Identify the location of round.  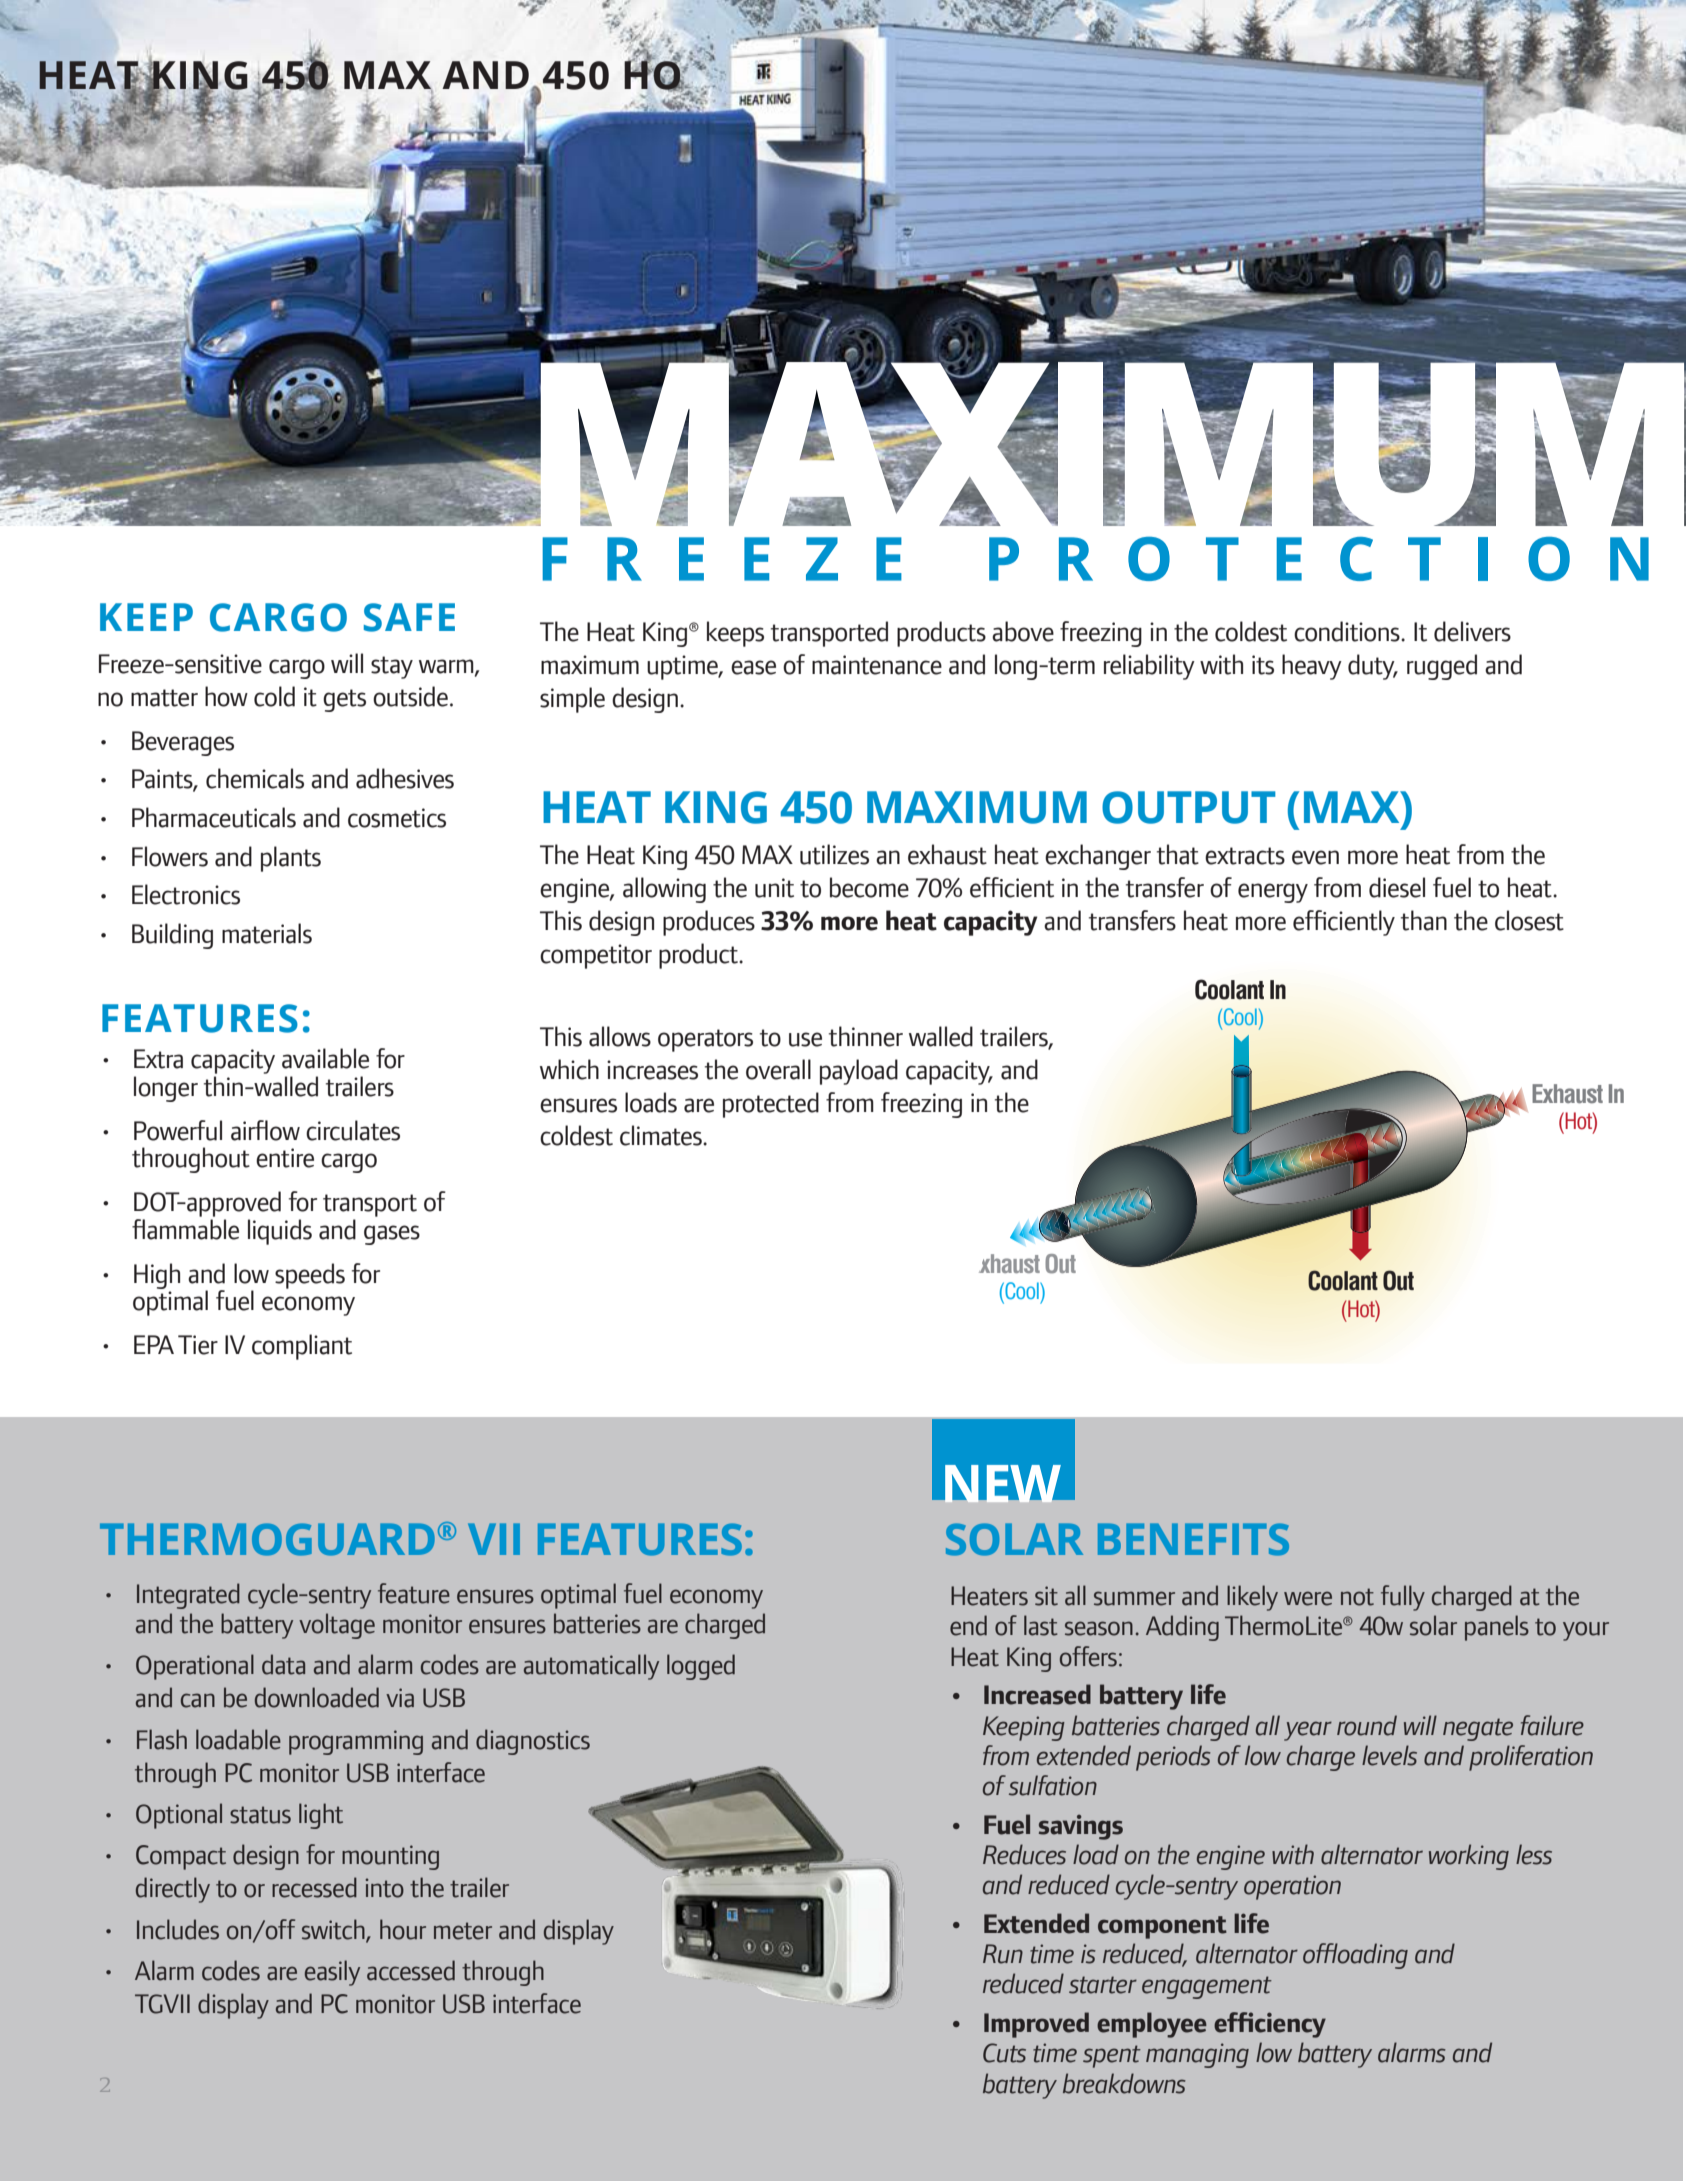
(1367, 1725).
